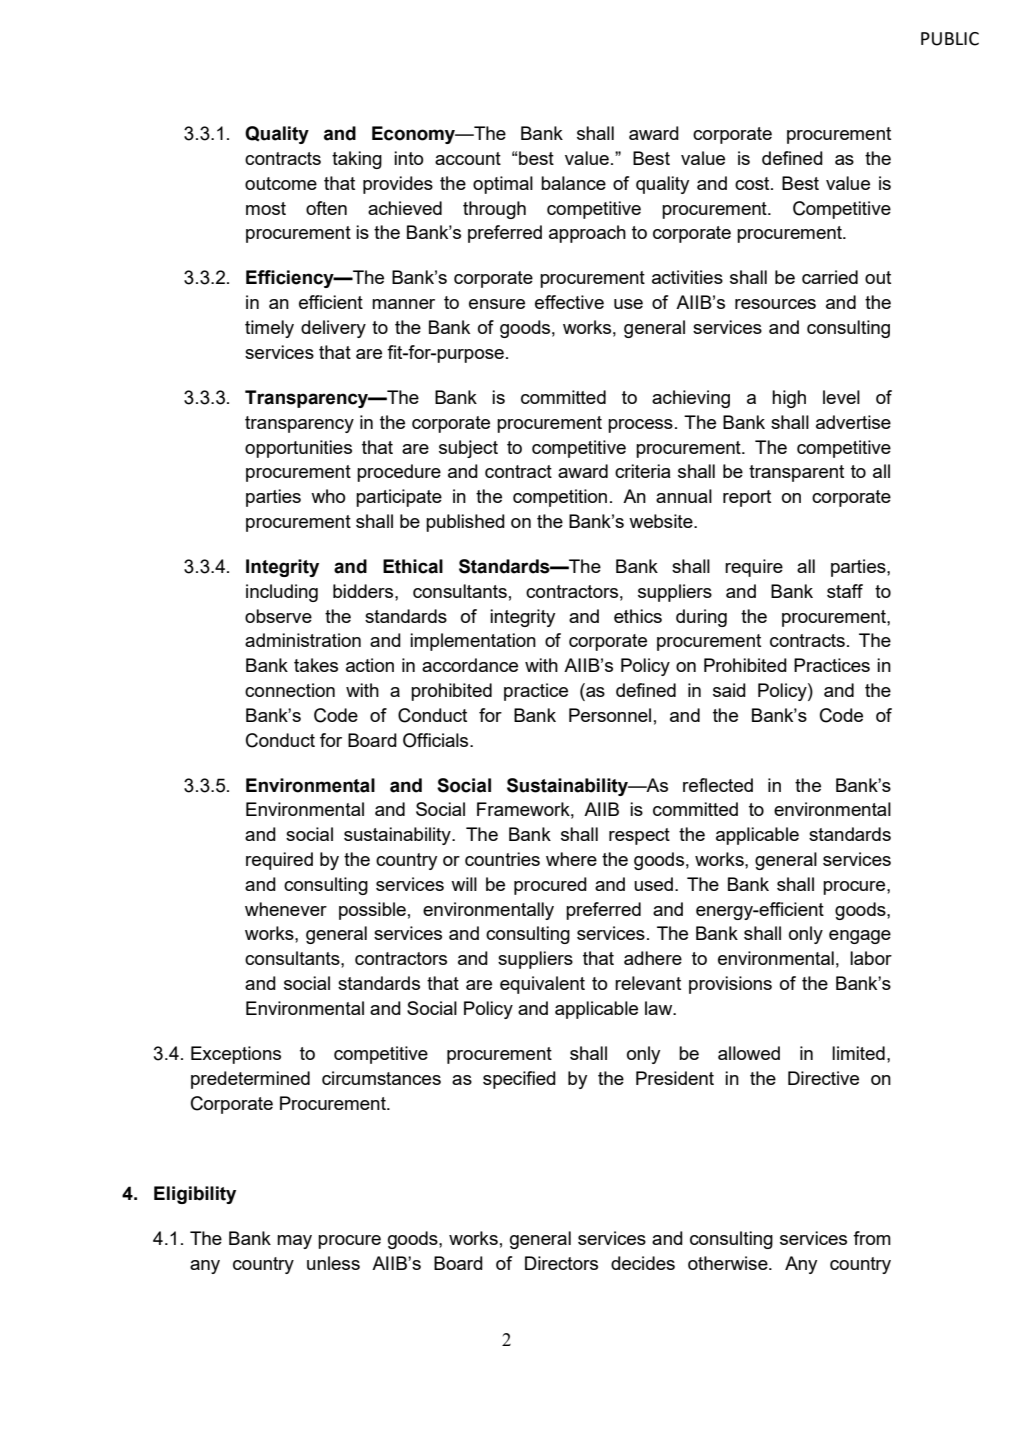  What do you see at coordinates (303, 640) in the screenshot?
I see `administration` at bounding box center [303, 640].
